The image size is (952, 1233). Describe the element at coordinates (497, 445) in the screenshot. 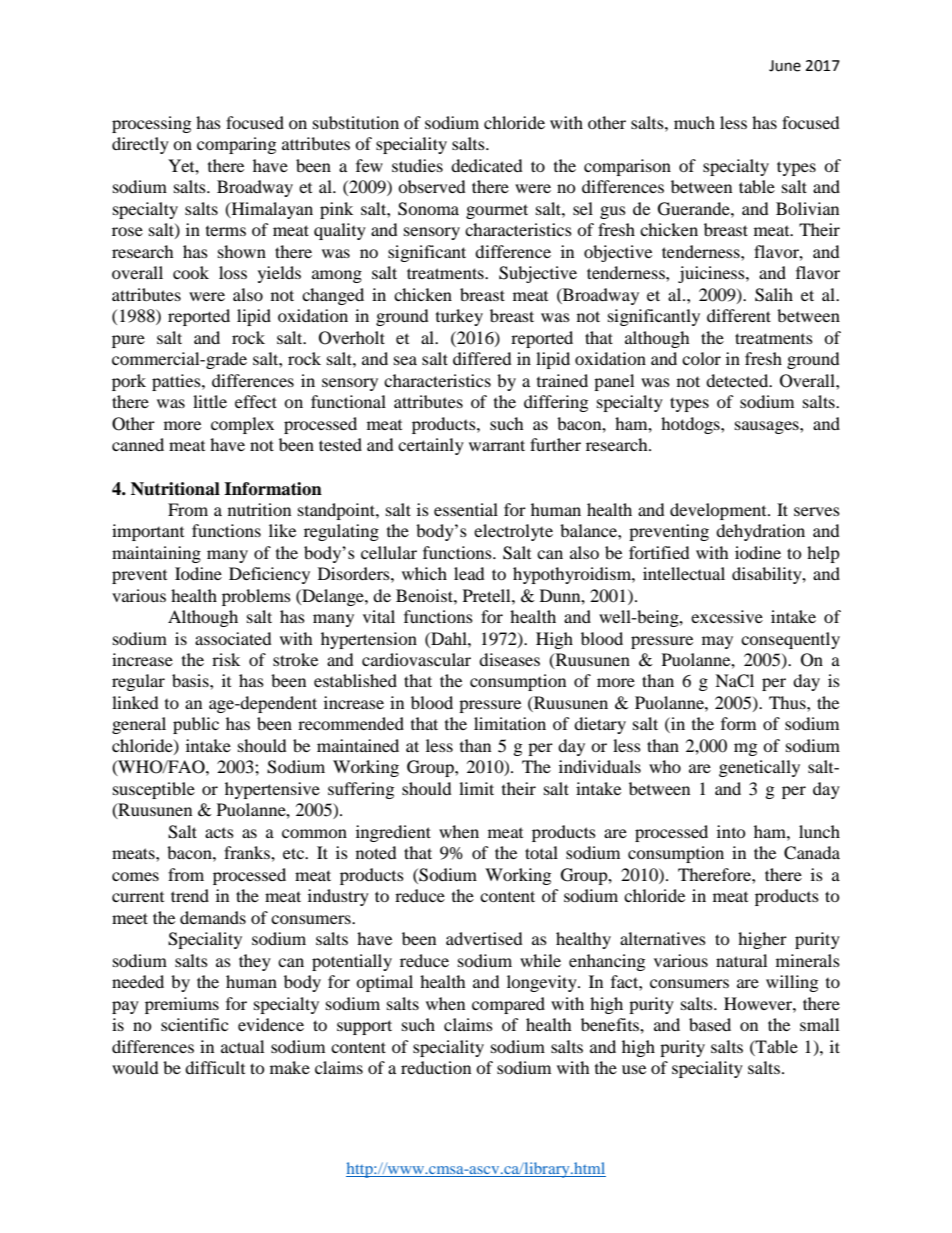

I see `warrant` at that location.
